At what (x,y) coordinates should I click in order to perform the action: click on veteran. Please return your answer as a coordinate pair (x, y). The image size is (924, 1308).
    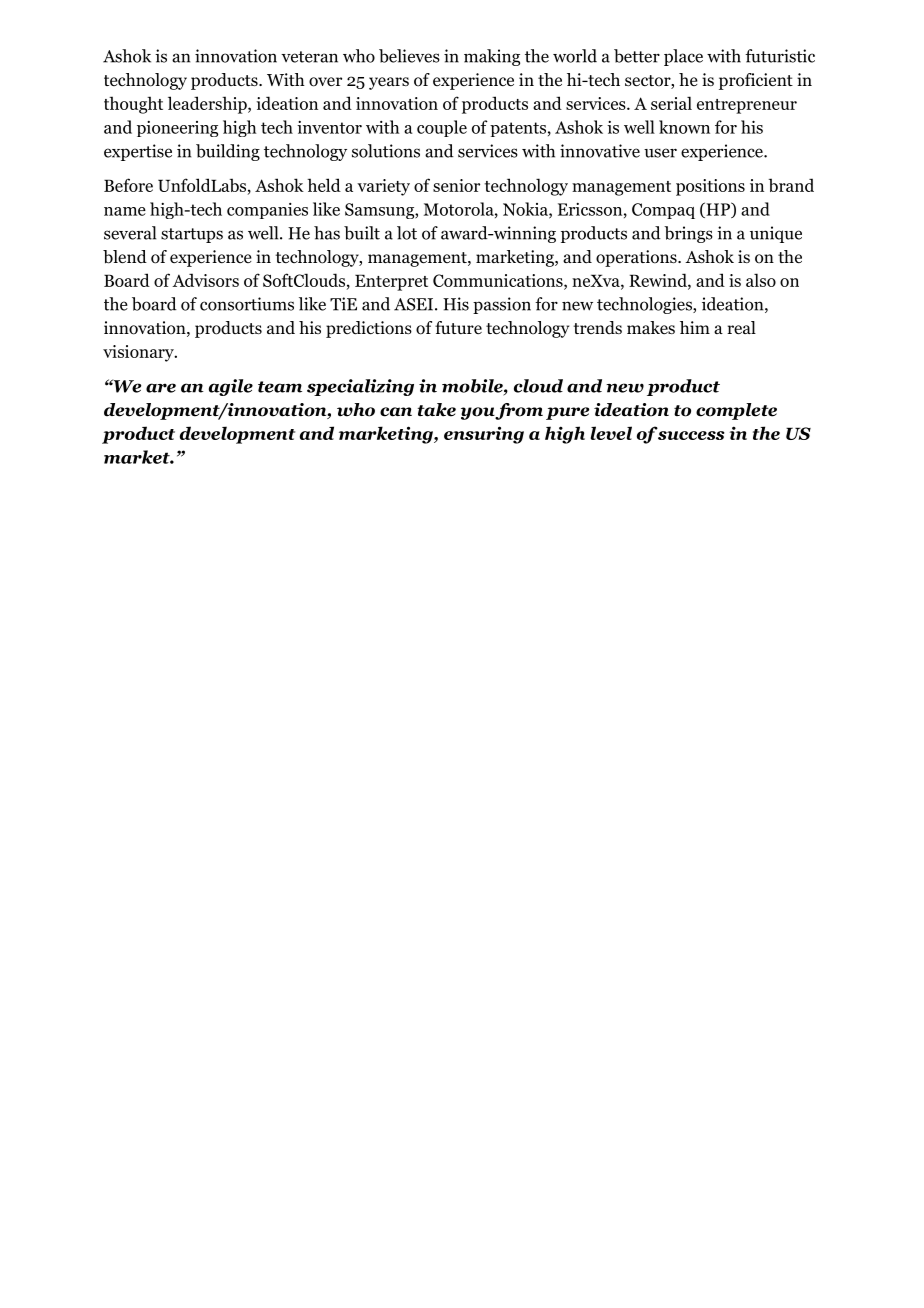
    Looking at the image, I should click on (309, 57).
